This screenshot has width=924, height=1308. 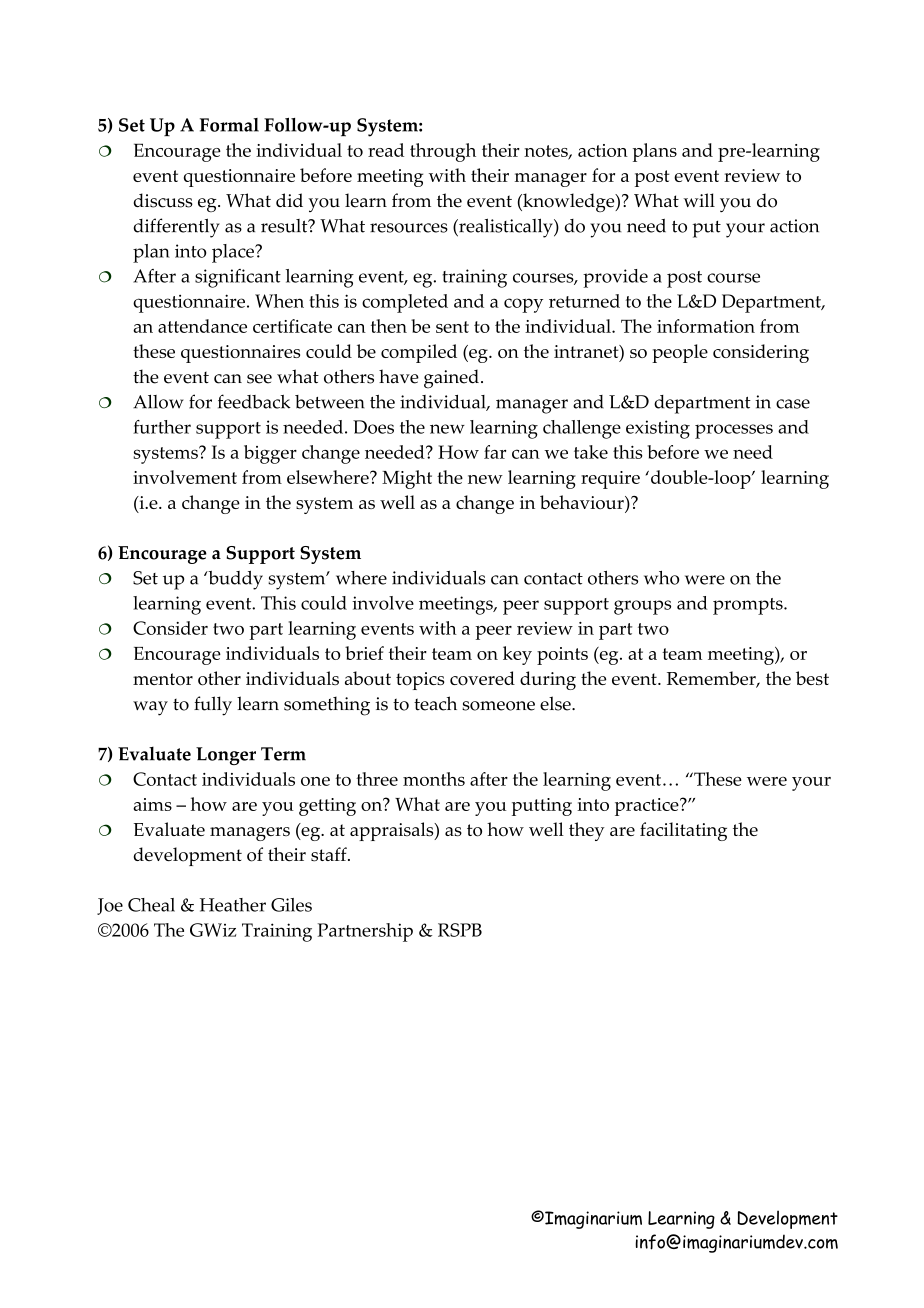 I want to click on will, so click(x=699, y=200).
